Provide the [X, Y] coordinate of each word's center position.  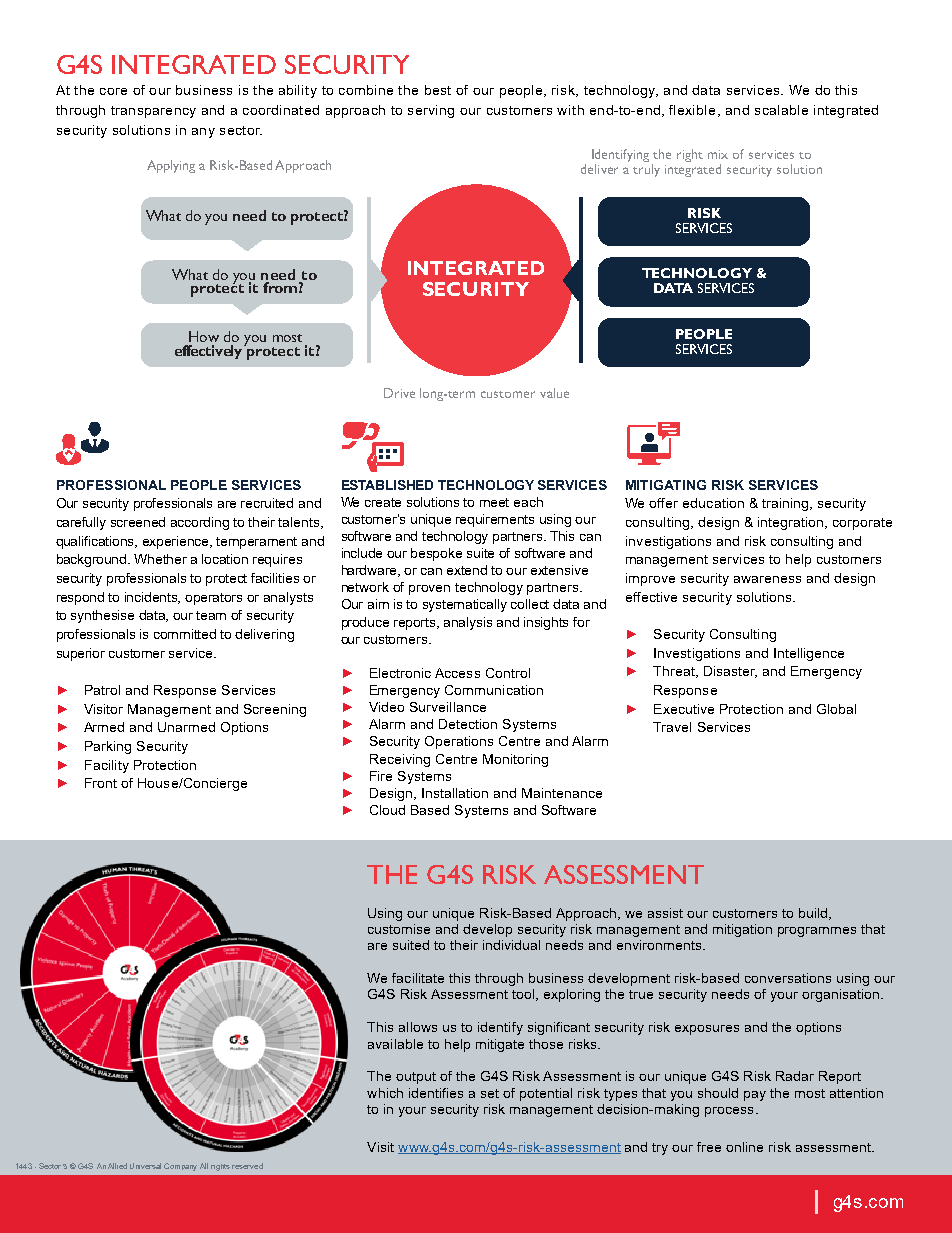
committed [185, 634]
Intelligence [809, 654]
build [814, 914]
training [786, 504]
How [204, 336]
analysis [468, 623]
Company [180, 1167]
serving [431, 111]
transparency [153, 112]
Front [101, 783]
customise [399, 929]
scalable [781, 110]
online [744, 1147]
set [490, 1093]
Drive [399, 393]
